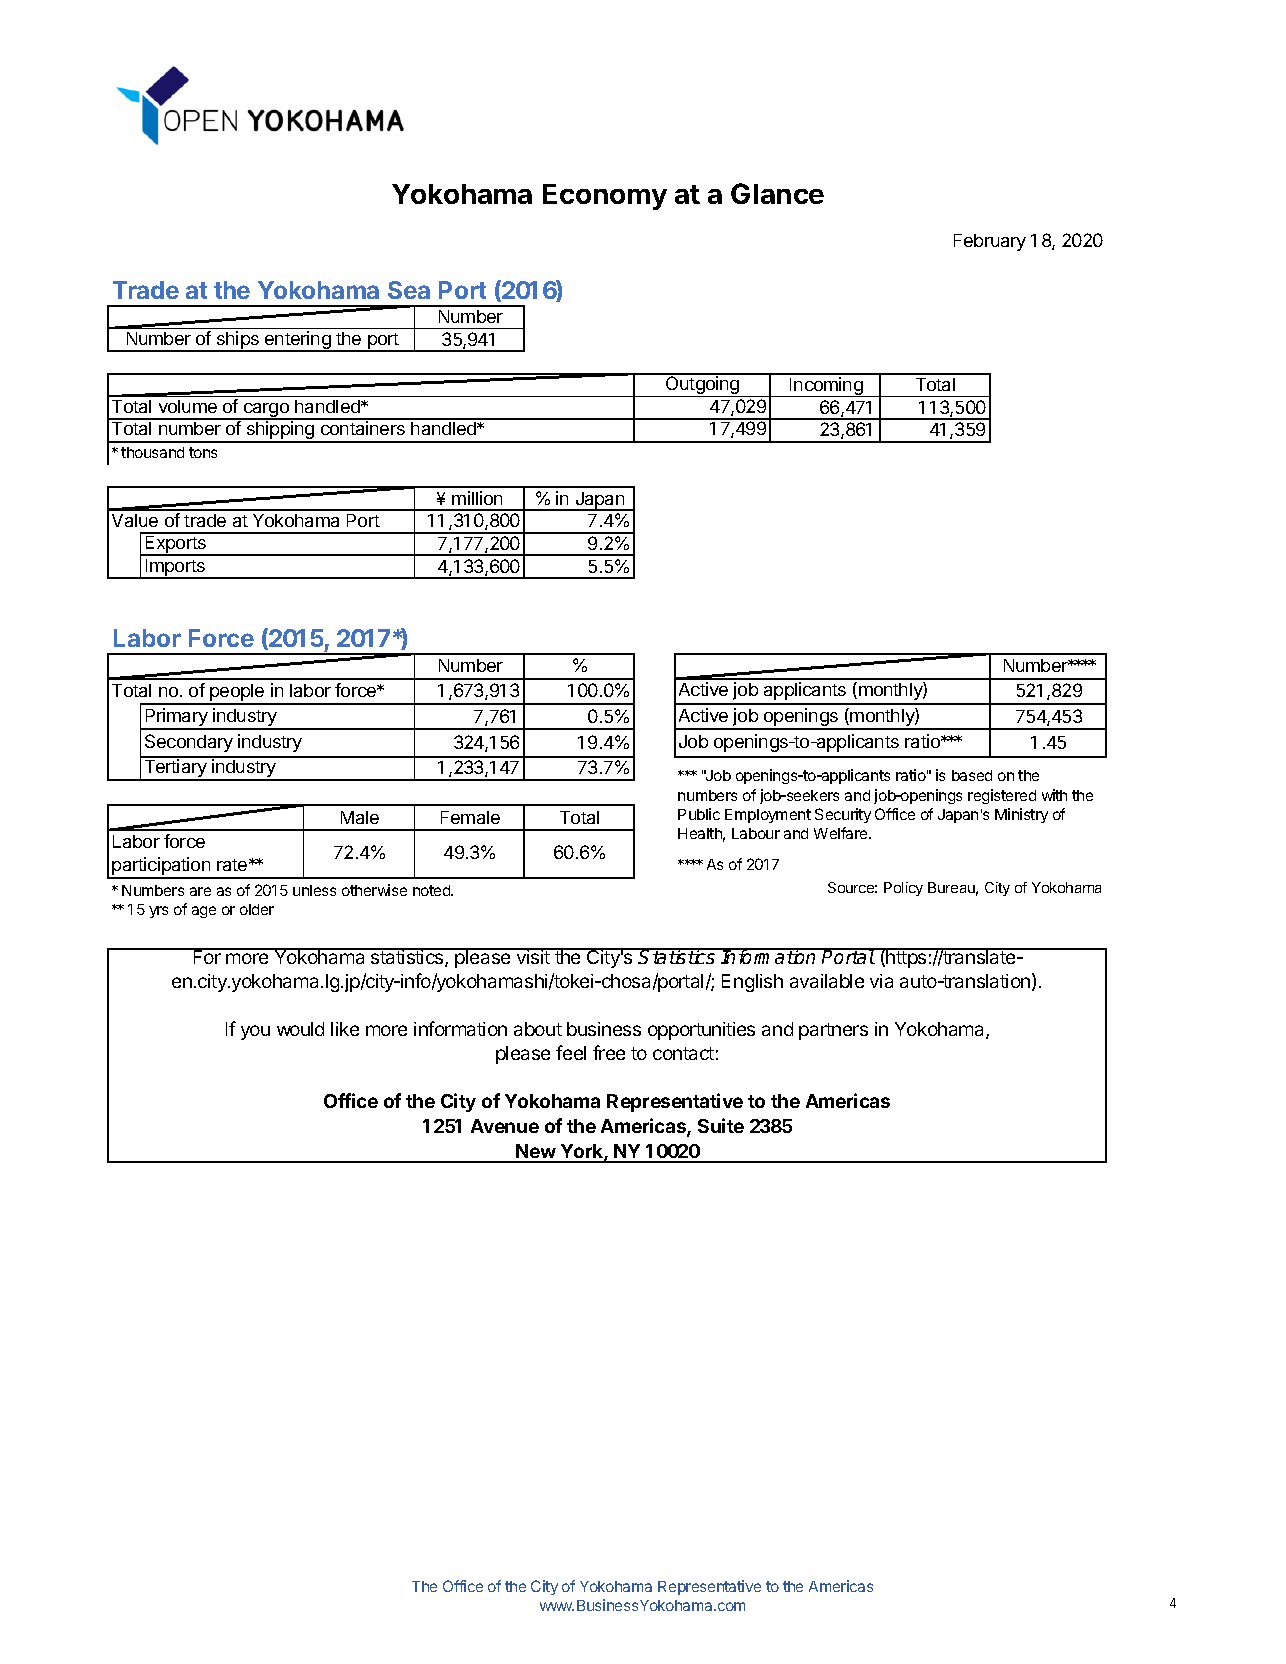  What do you see at coordinates (409, 290) in the image?
I see `Sea` at bounding box center [409, 290].
